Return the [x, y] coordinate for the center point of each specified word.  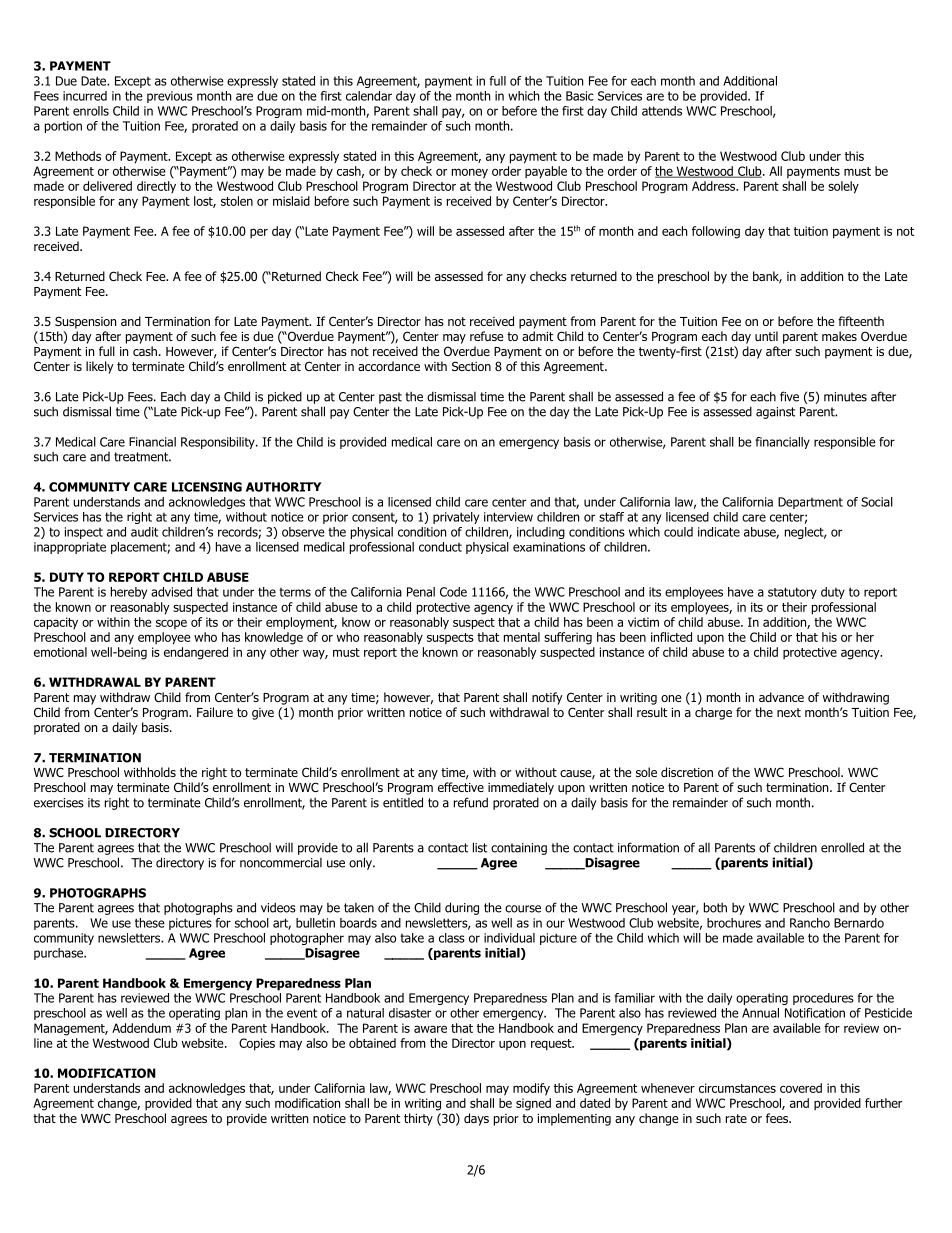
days [476, 1119]
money [470, 173]
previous [170, 97]
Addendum [141, 1028]
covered [801, 1088]
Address [715, 186]
